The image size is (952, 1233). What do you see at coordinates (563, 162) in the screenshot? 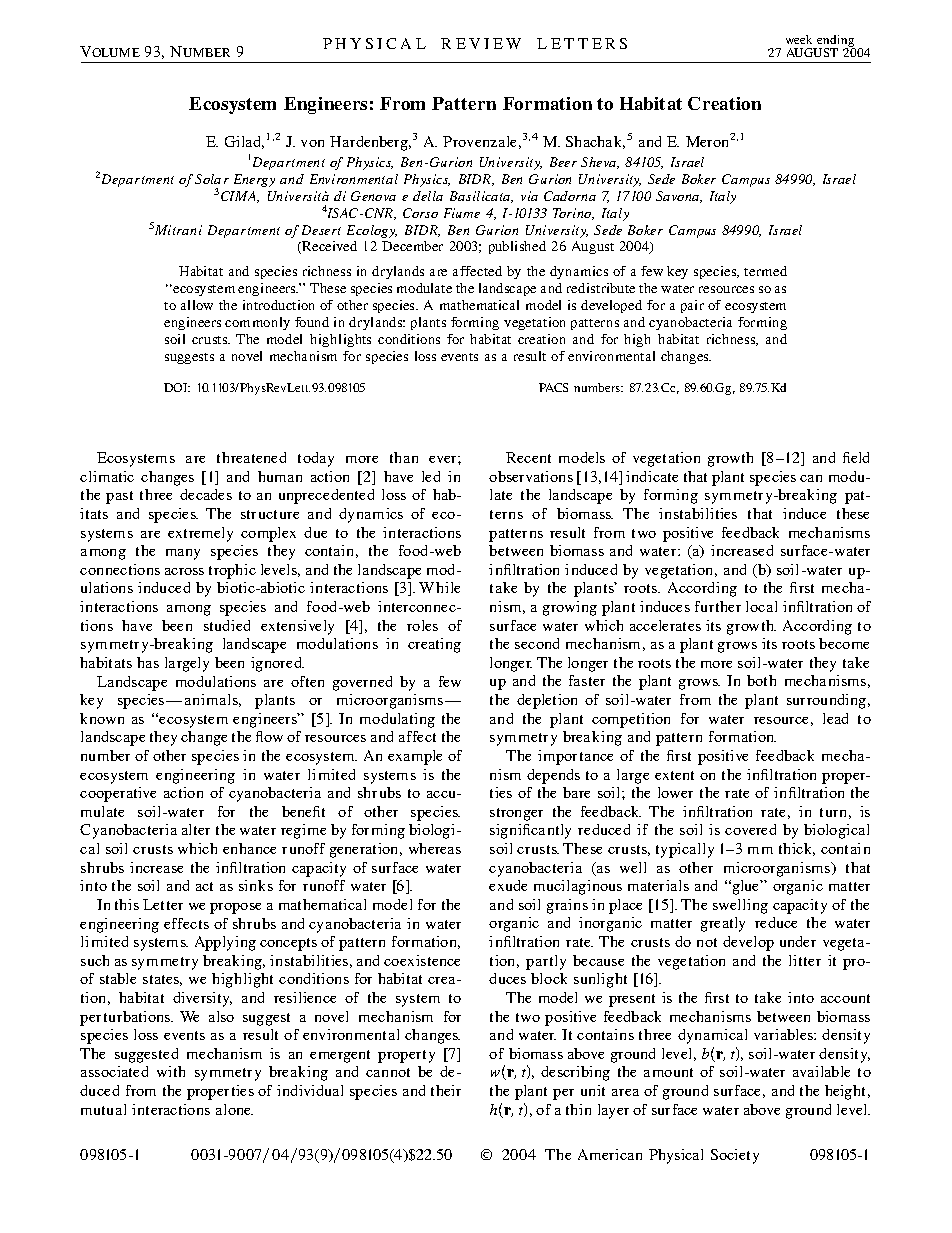
I see `Beer` at bounding box center [563, 162].
